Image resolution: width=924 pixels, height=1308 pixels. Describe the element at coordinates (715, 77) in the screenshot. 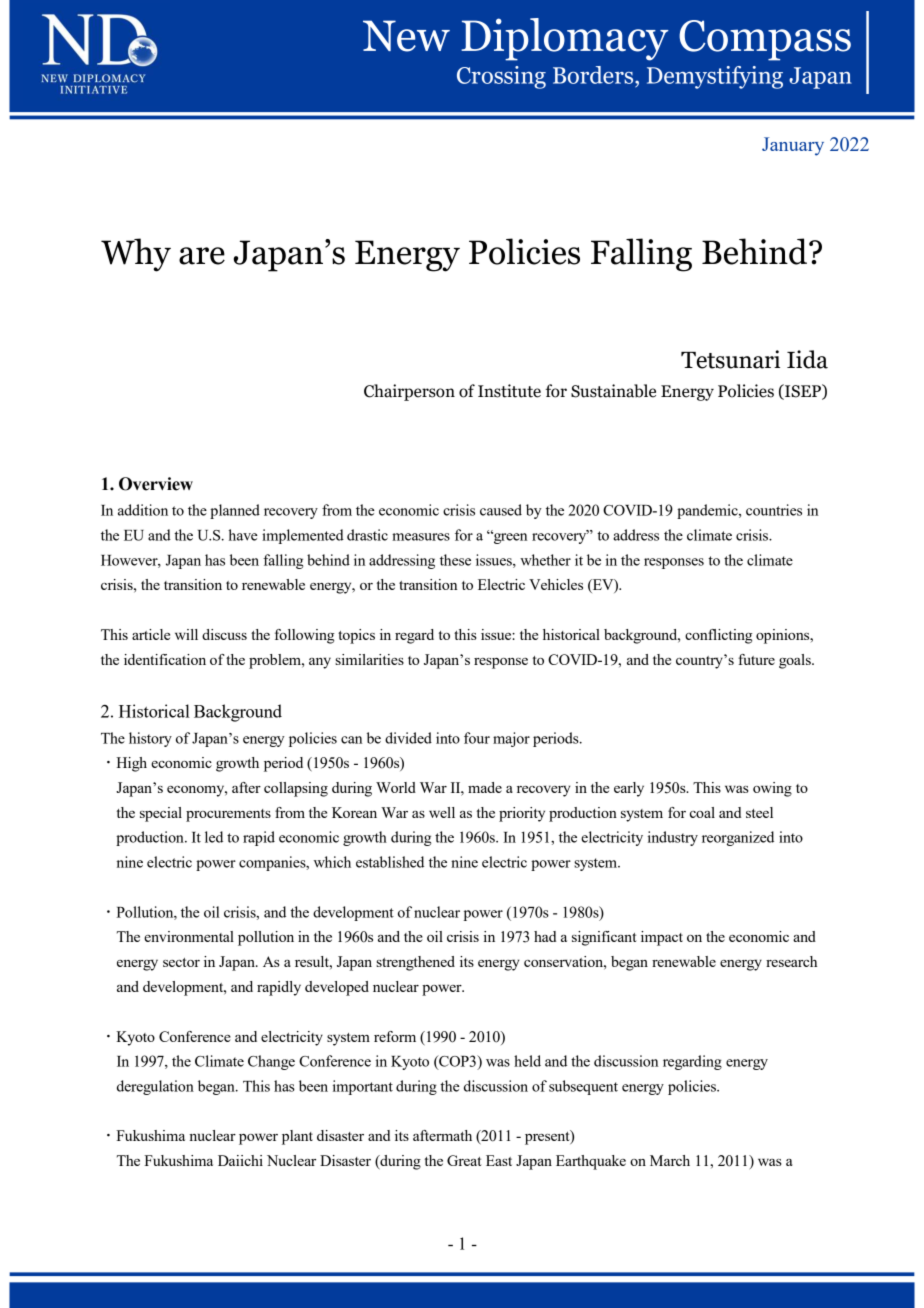

I see `Demystifying` at that location.
